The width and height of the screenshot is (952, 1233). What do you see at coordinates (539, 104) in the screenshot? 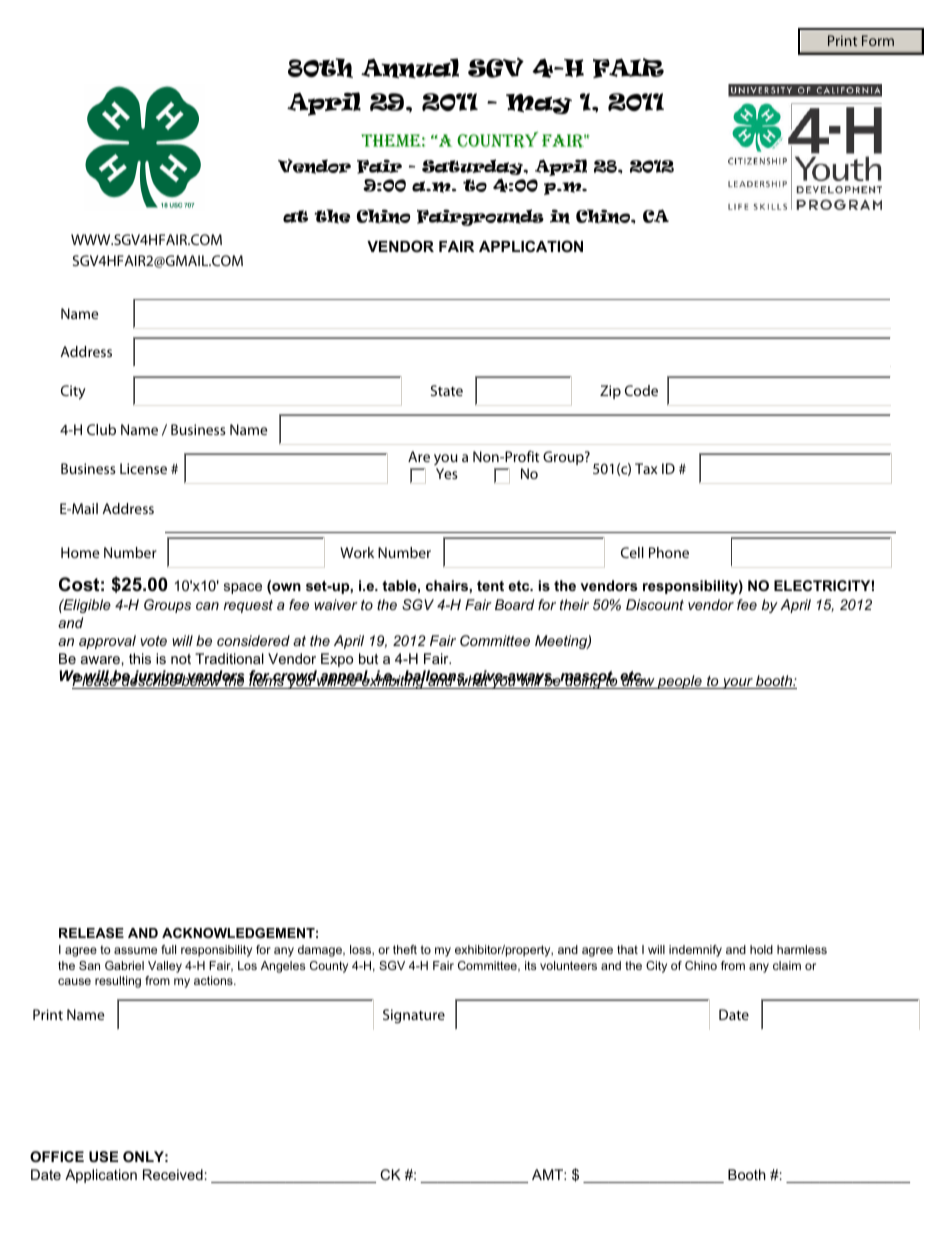
I see `May` at bounding box center [539, 104].
